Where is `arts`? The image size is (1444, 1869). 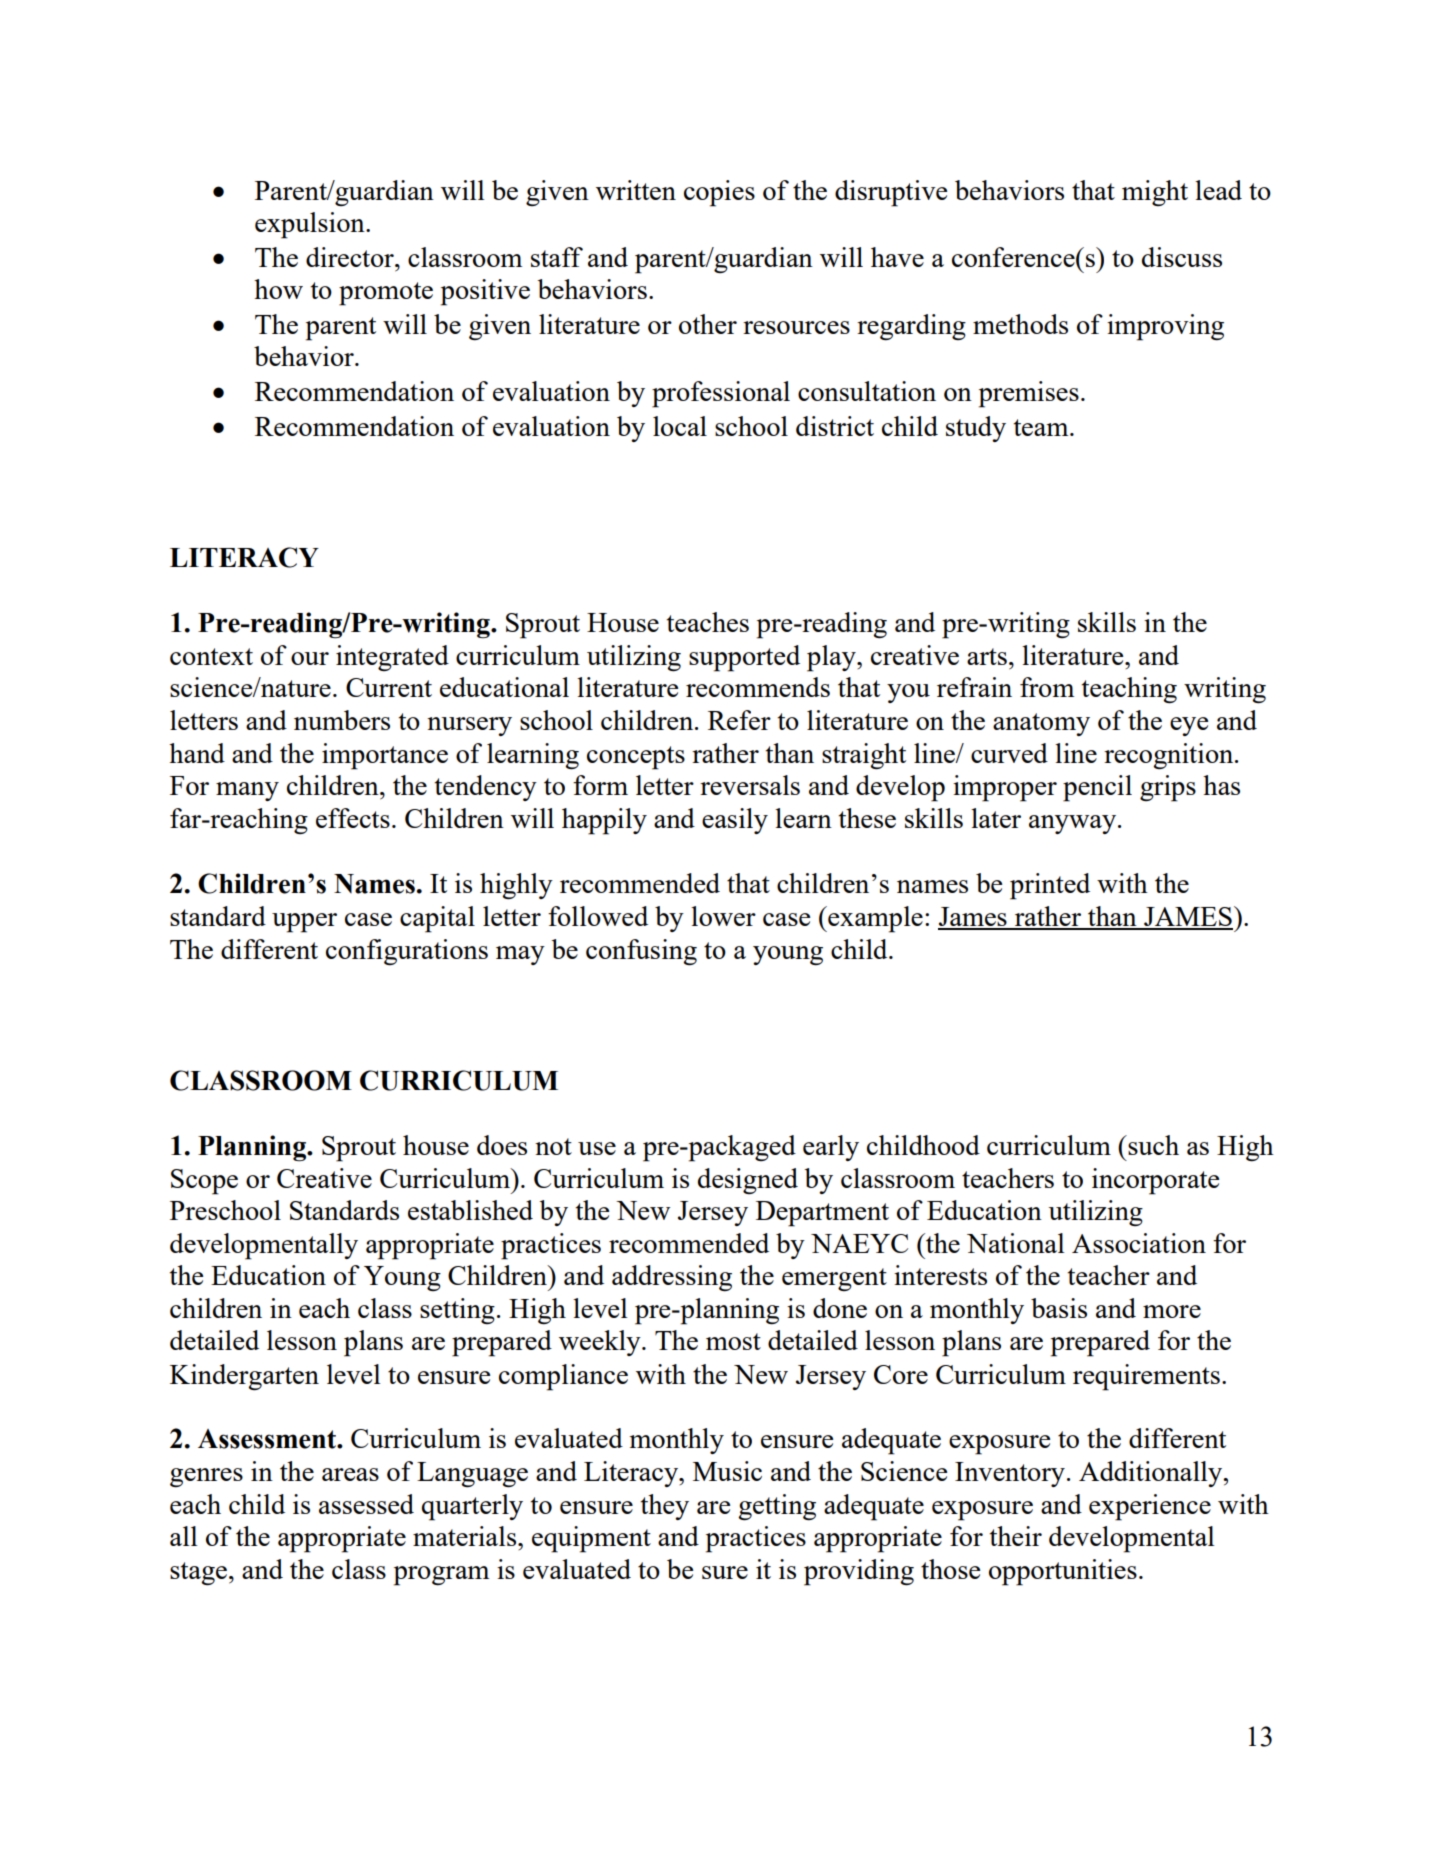 arts is located at coordinates (987, 656).
